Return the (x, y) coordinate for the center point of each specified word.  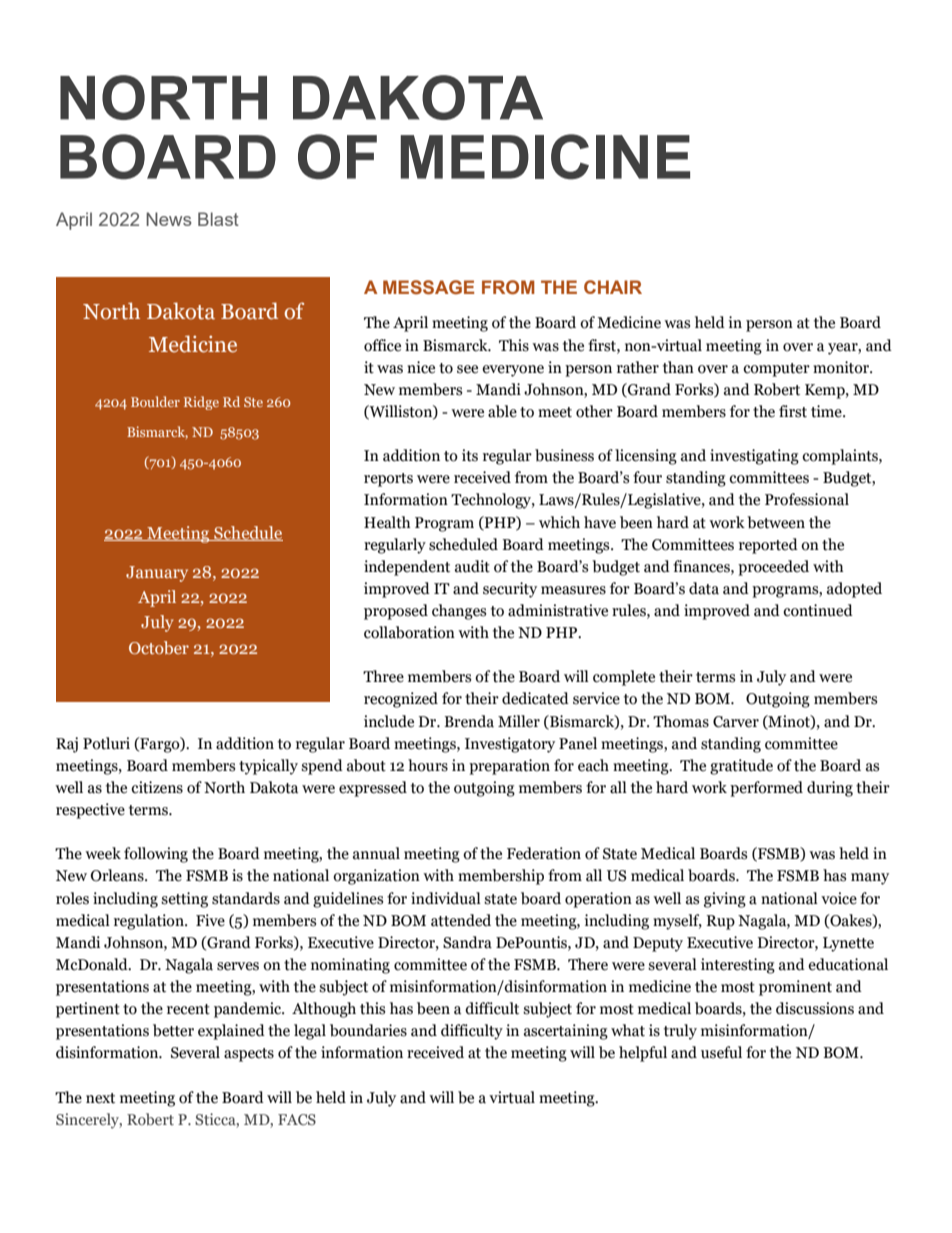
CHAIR (613, 287)
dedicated (535, 698)
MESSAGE (428, 287)
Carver (736, 722)
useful (721, 1052)
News (169, 219)
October (159, 647)
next (100, 1098)
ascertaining (566, 1032)
